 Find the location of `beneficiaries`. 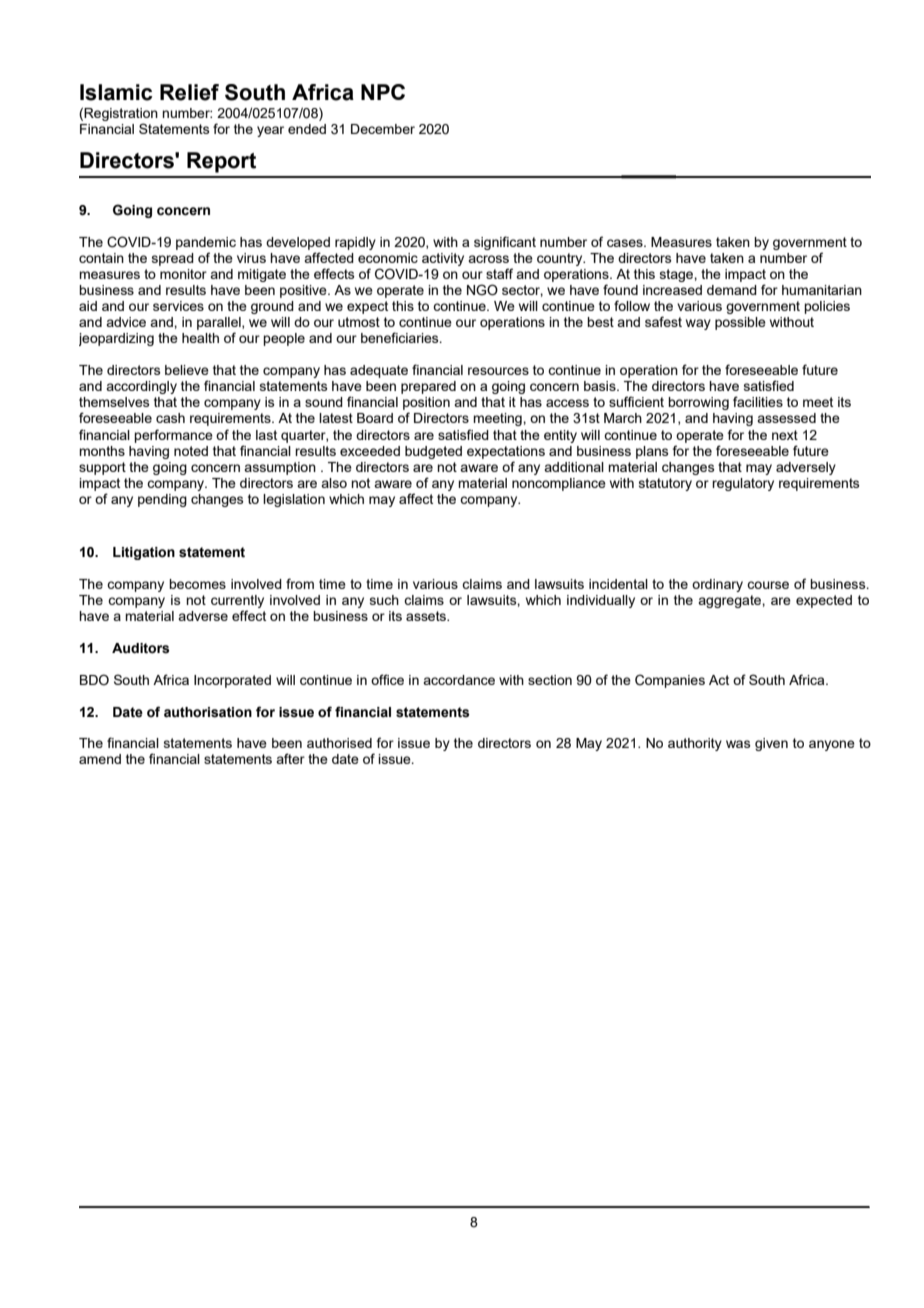

beneficiaries is located at coordinates (401, 337).
